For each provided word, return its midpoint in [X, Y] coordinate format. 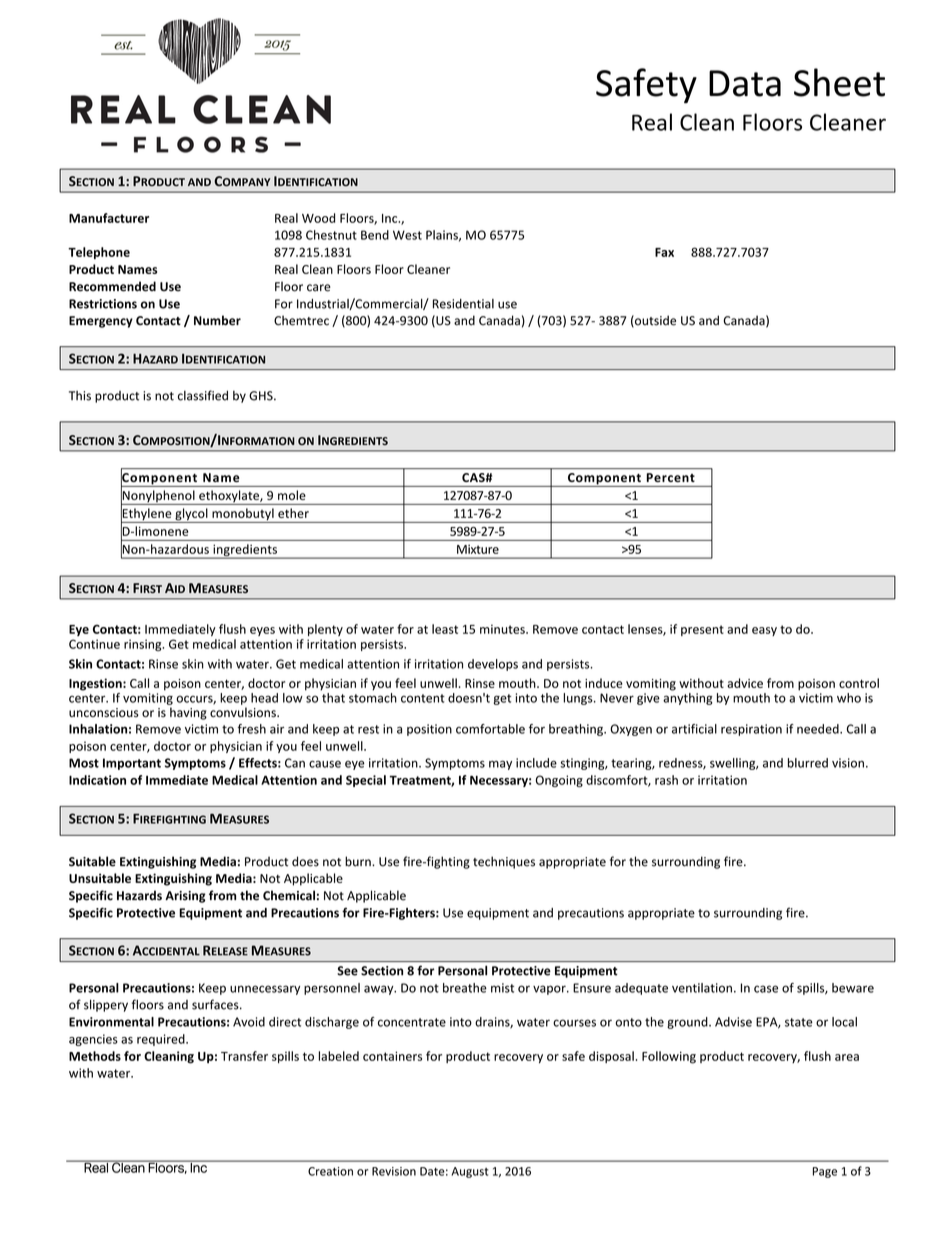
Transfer [244, 1056]
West [407, 235]
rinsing [144, 645]
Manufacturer [109, 218]
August [470, 1172]
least [445, 629]
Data [745, 83]
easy [764, 631]
